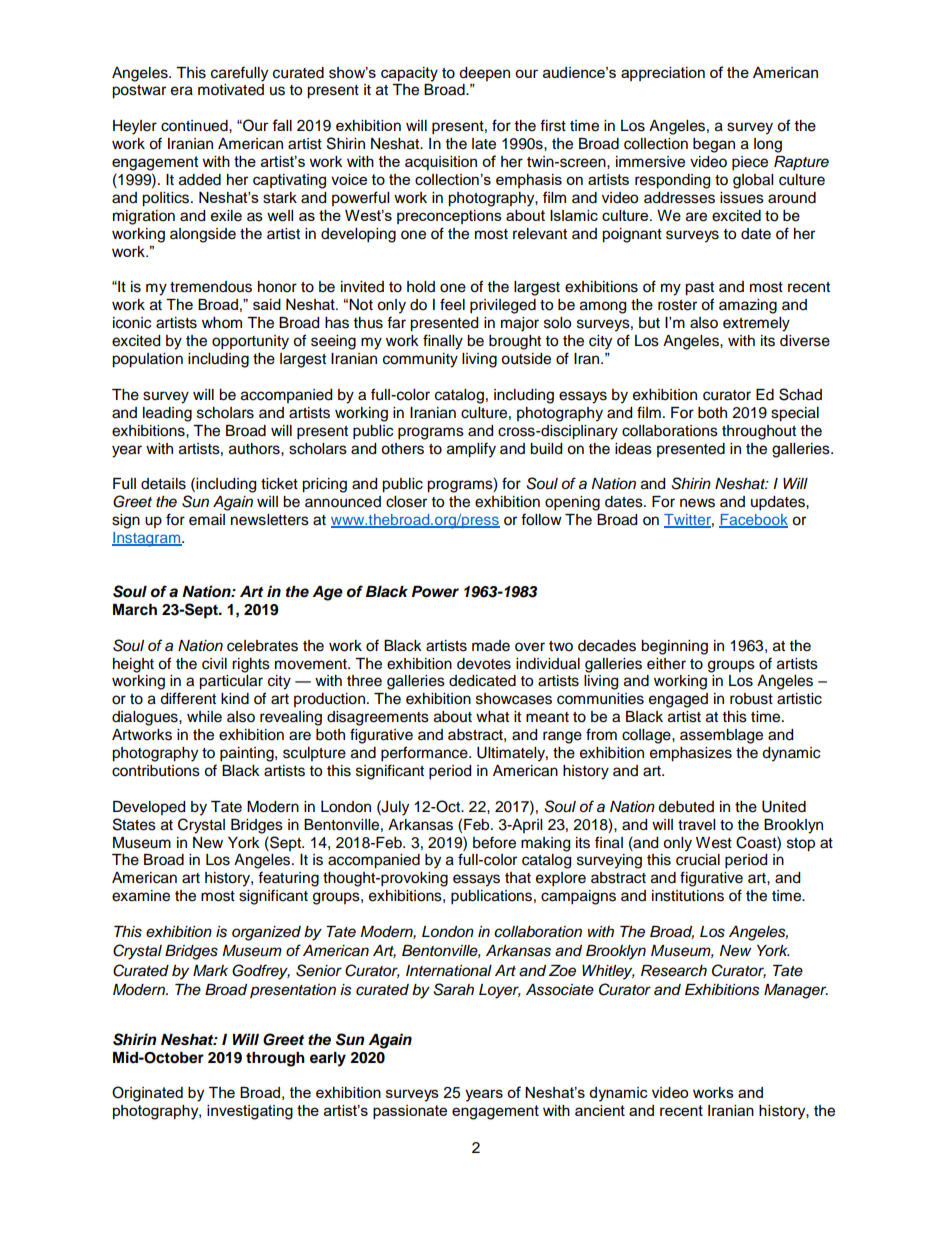  Describe the element at coordinates (231, 682) in the screenshot. I see `particular` at that location.
